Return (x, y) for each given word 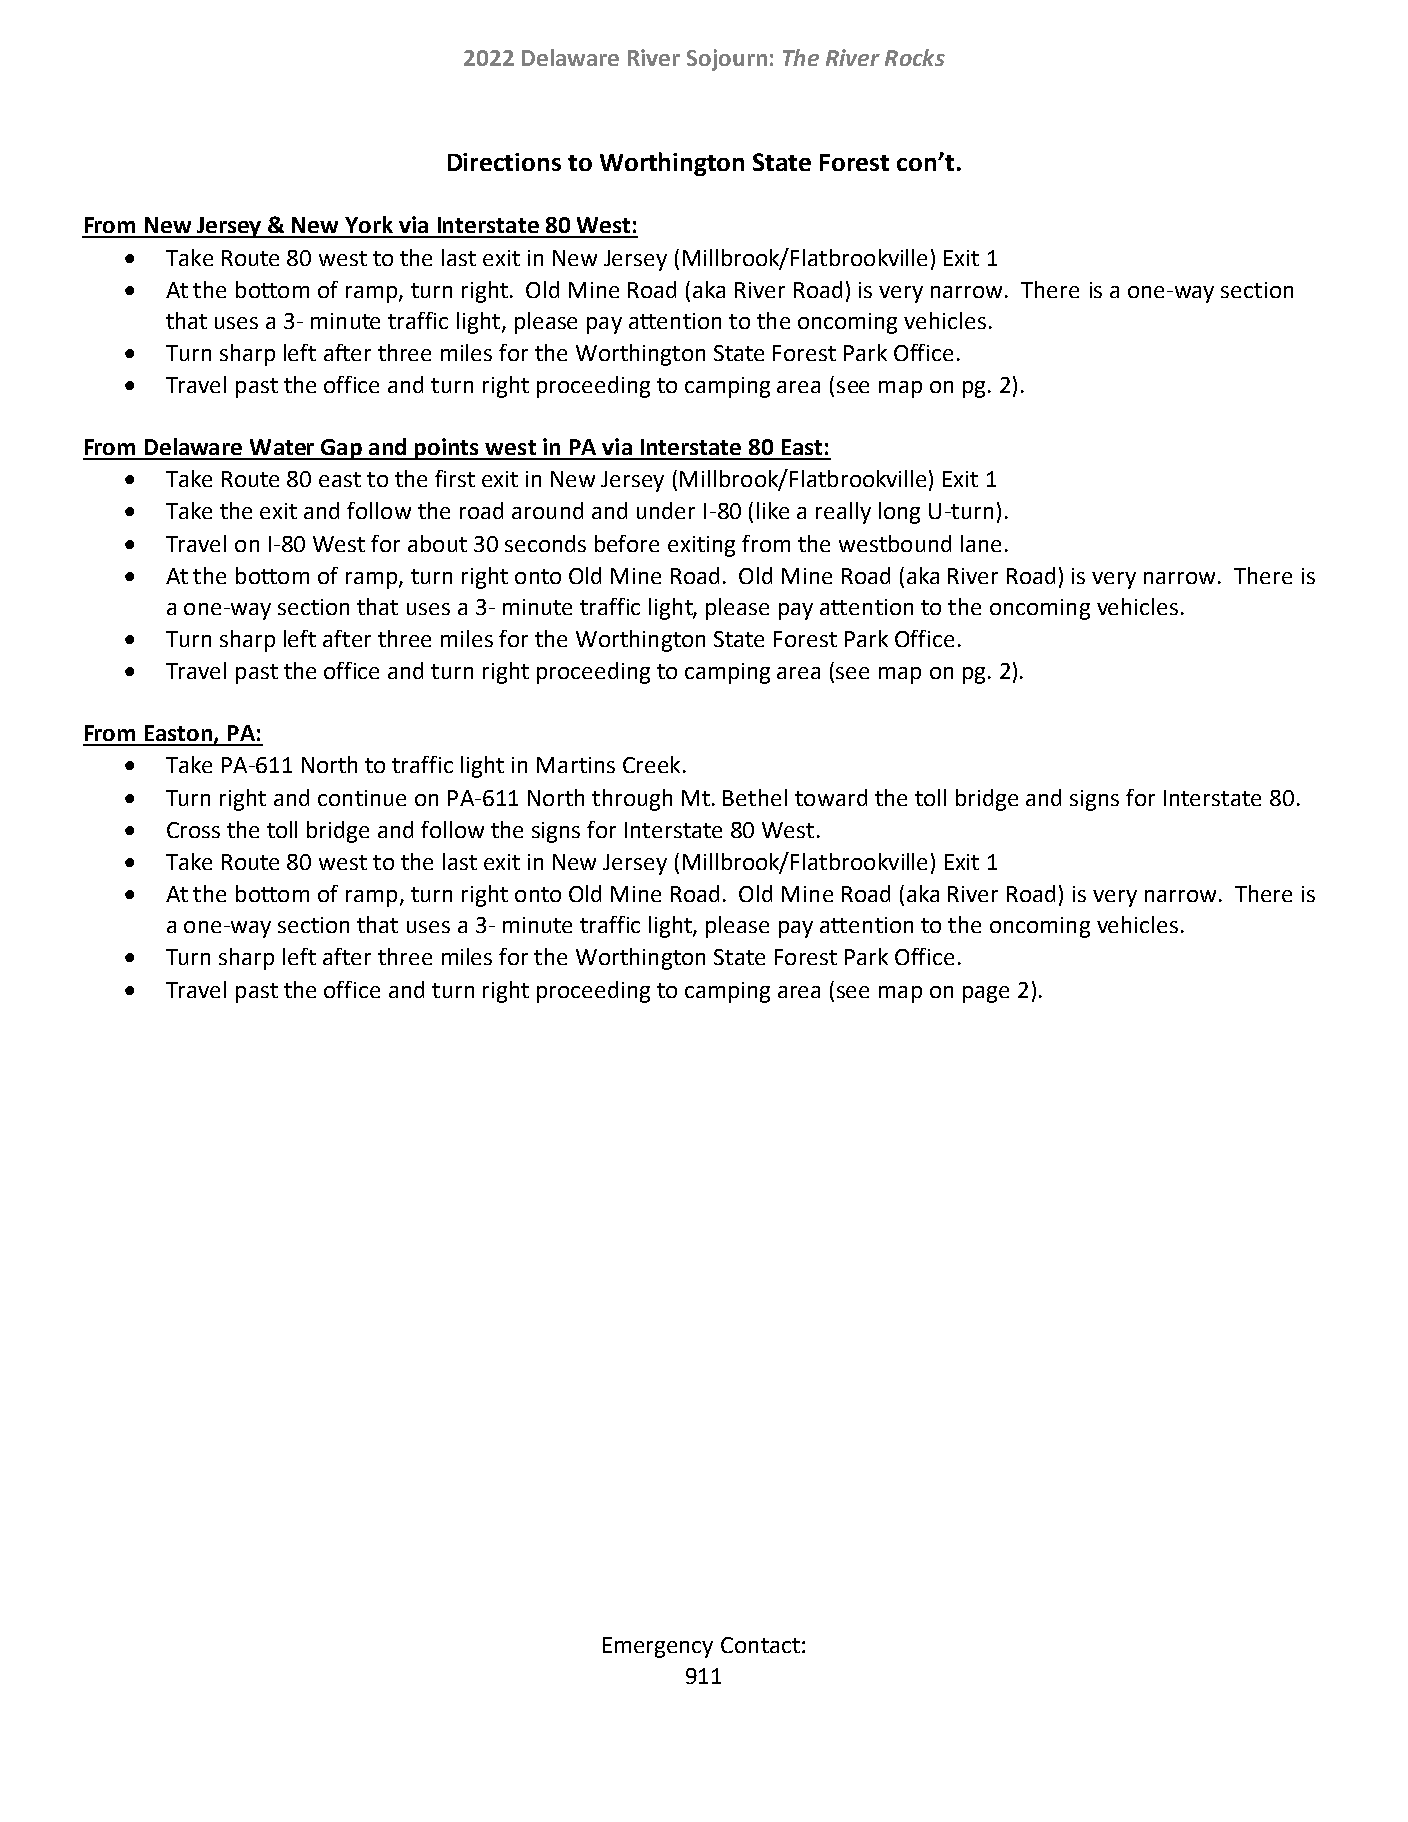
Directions (504, 162)
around (547, 510)
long (899, 513)
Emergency (658, 1647)
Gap (342, 449)
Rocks (915, 57)
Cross (193, 830)
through (632, 800)
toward (831, 797)
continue (362, 798)
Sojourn (727, 60)
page (986, 994)
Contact (760, 1645)
